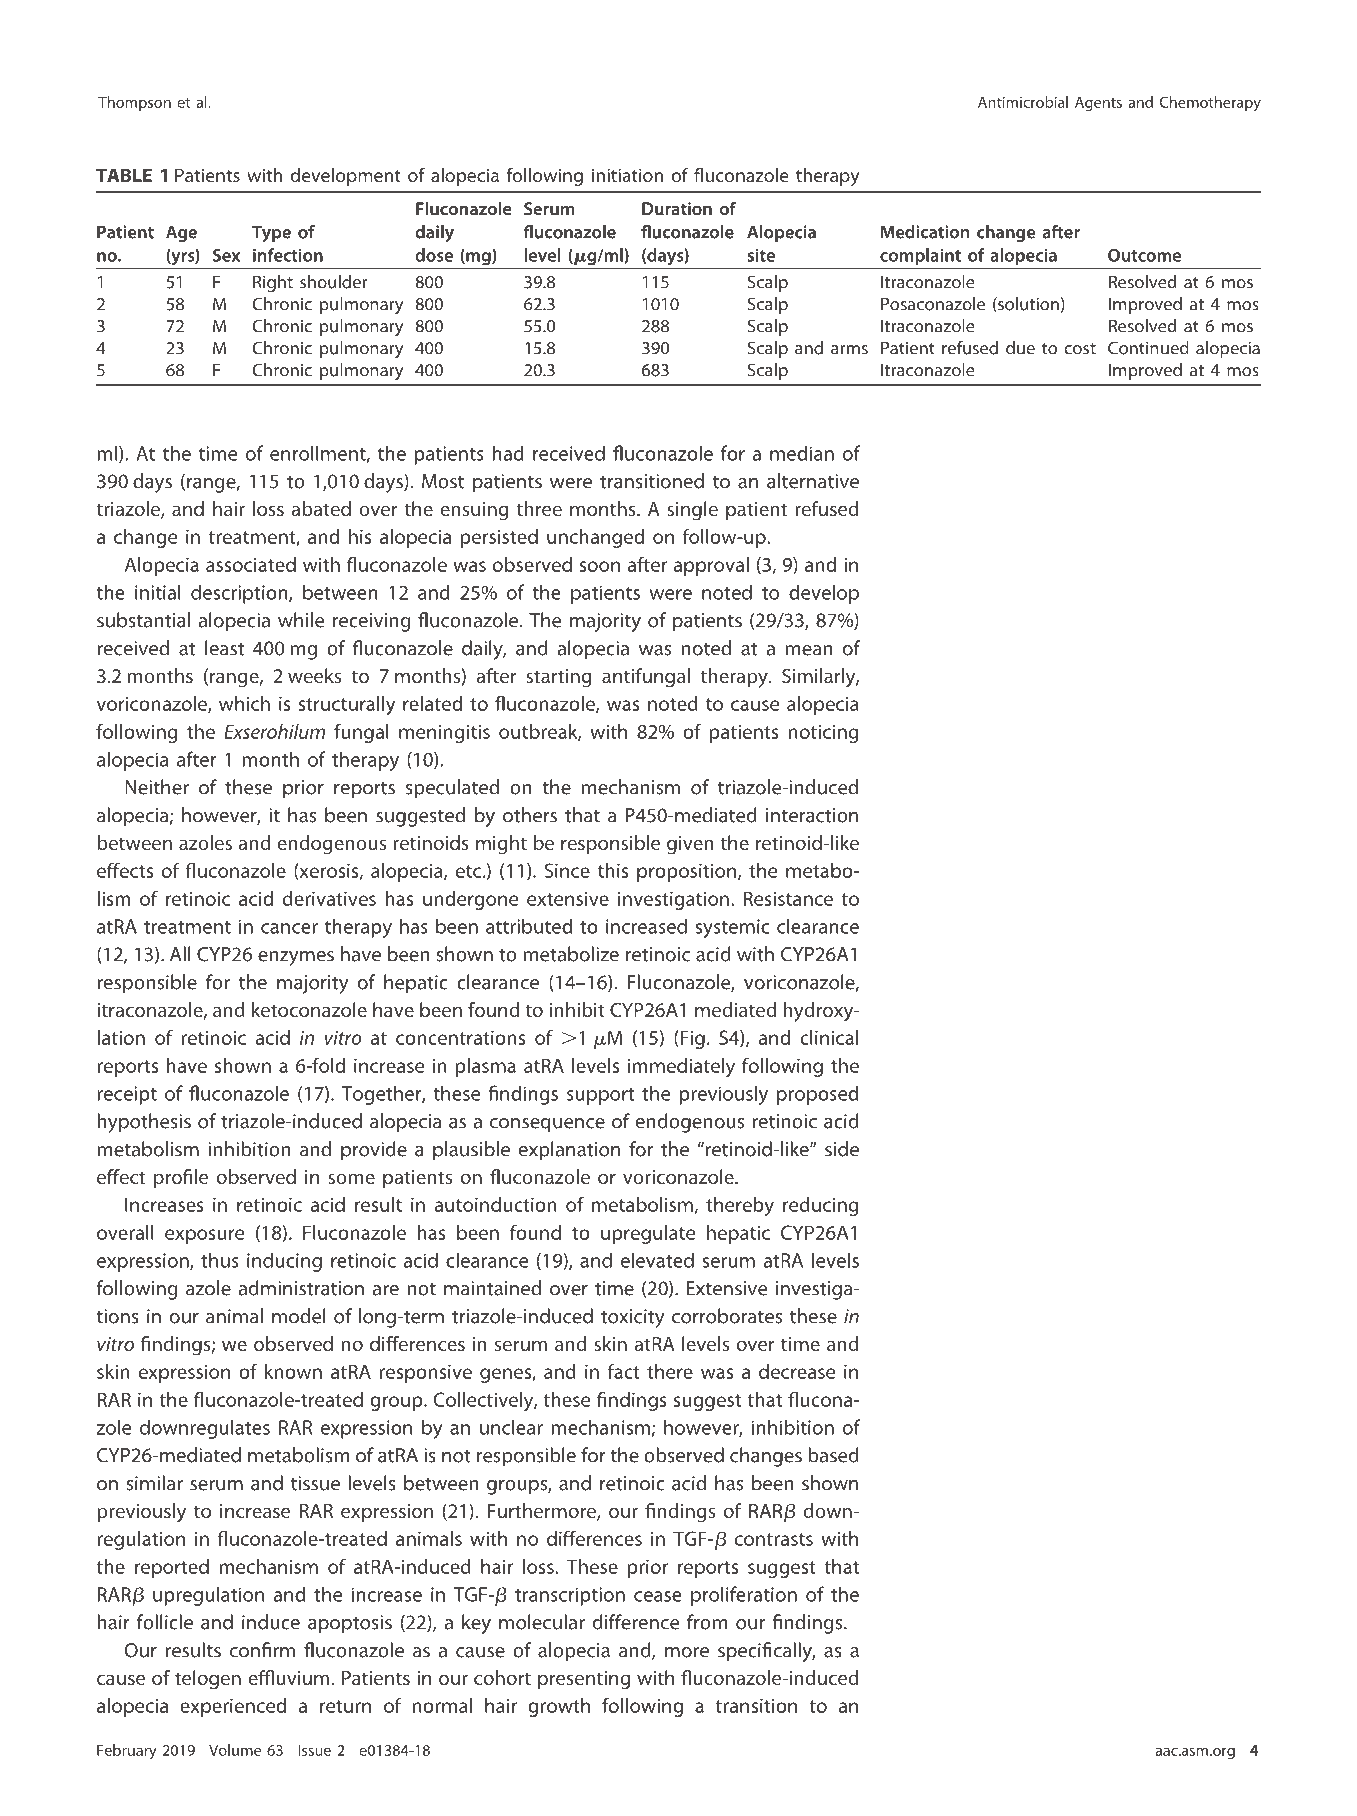  Describe the element at coordinates (797, 1371) in the image. I see `decrease` at that location.
